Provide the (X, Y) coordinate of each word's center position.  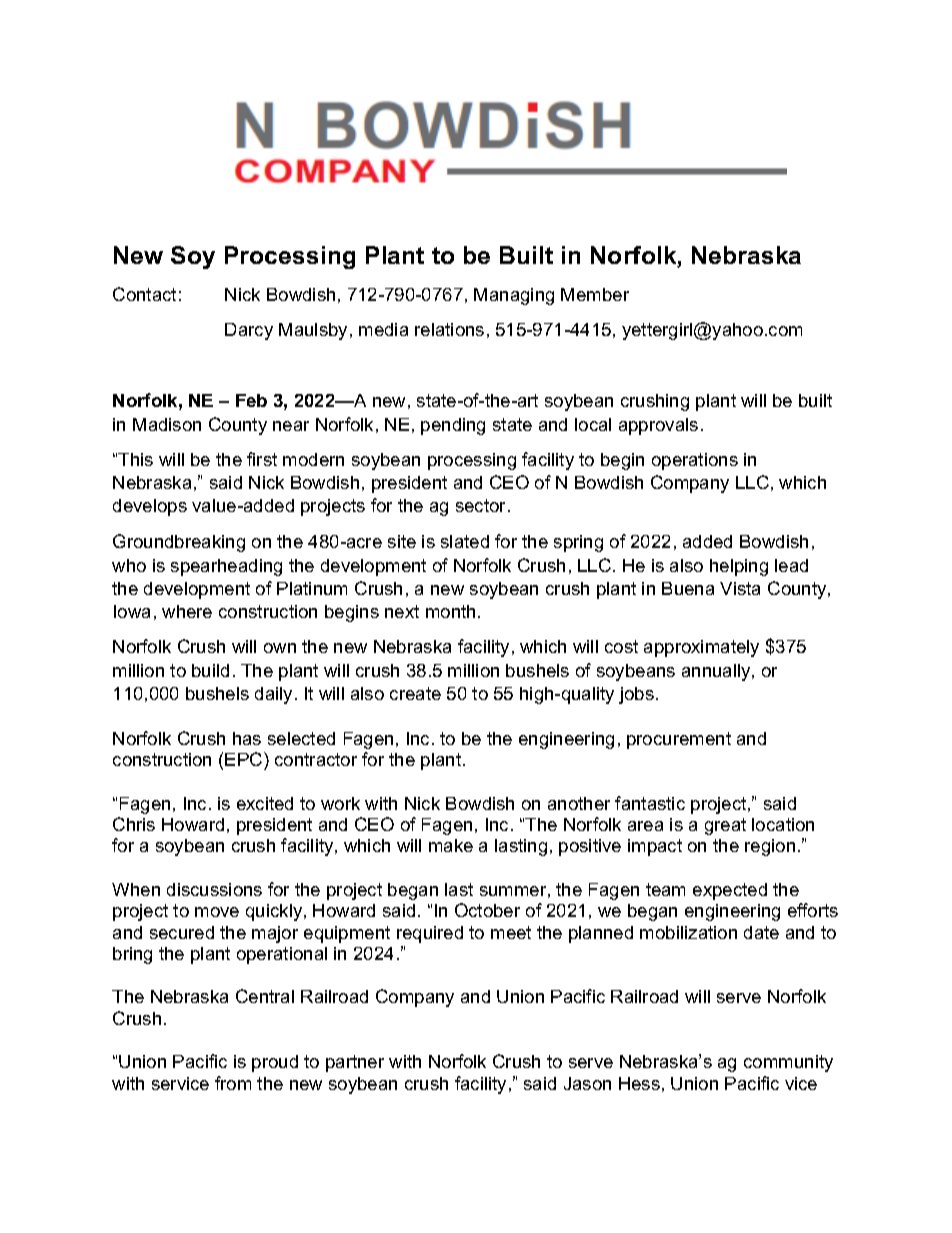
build (210, 670)
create (415, 693)
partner (355, 1063)
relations (449, 329)
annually (717, 672)
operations (695, 461)
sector (482, 505)
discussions (214, 889)
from (233, 1083)
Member (595, 294)
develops (150, 507)
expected (730, 891)
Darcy (249, 331)
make (451, 845)
